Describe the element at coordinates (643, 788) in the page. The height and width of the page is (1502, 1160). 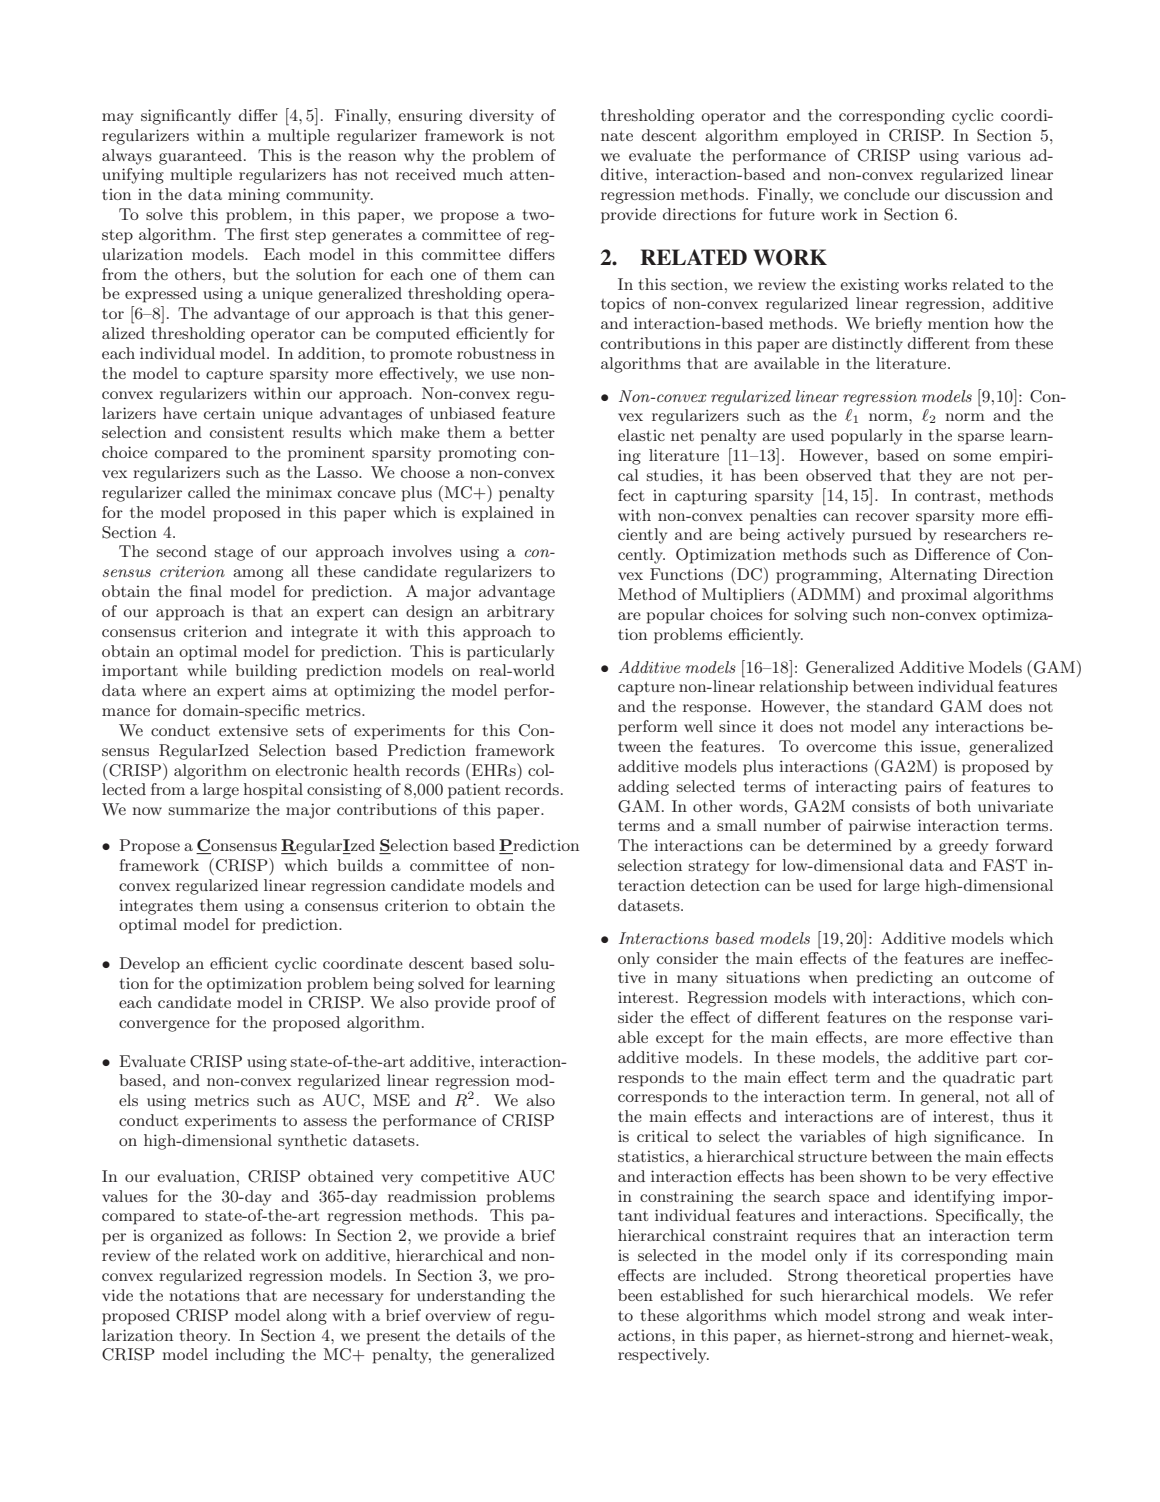
I see `adding` at that location.
